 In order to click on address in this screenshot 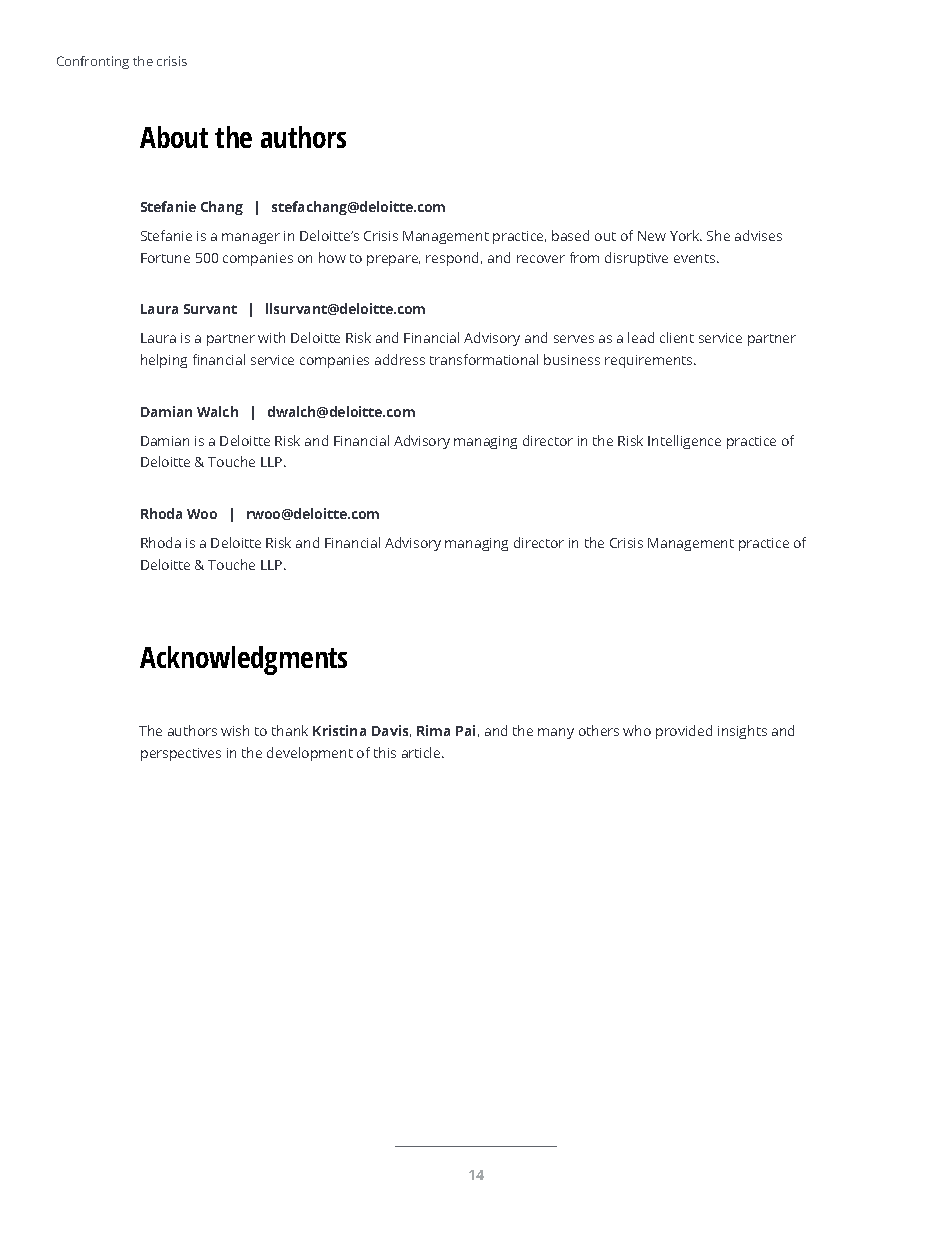, I will do `click(400, 359)`.
